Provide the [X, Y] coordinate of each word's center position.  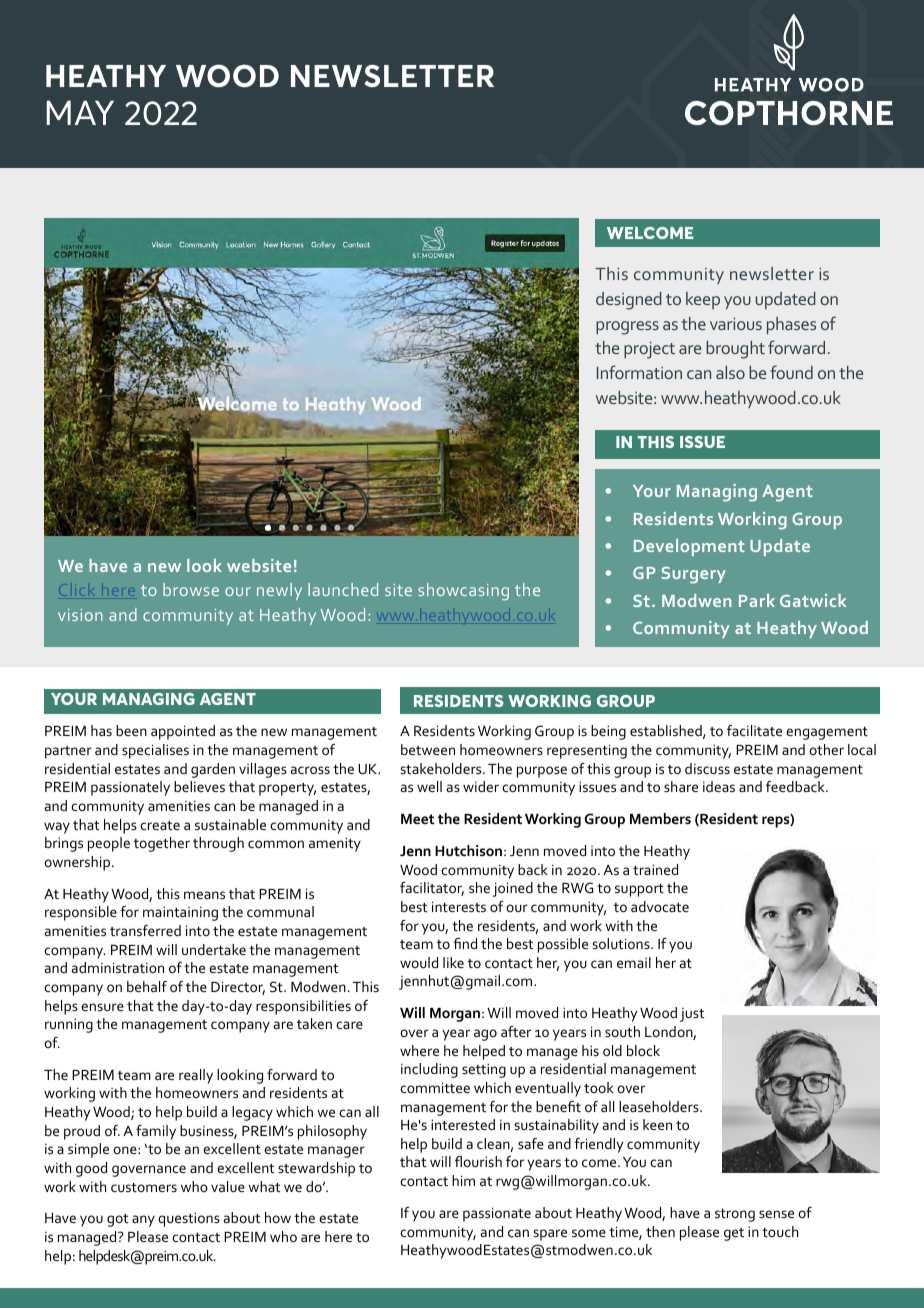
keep [703, 300]
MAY [80, 112]
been [131, 730]
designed [628, 301]
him [463, 1180]
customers [144, 1187]
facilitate [754, 730]
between [428, 749]
